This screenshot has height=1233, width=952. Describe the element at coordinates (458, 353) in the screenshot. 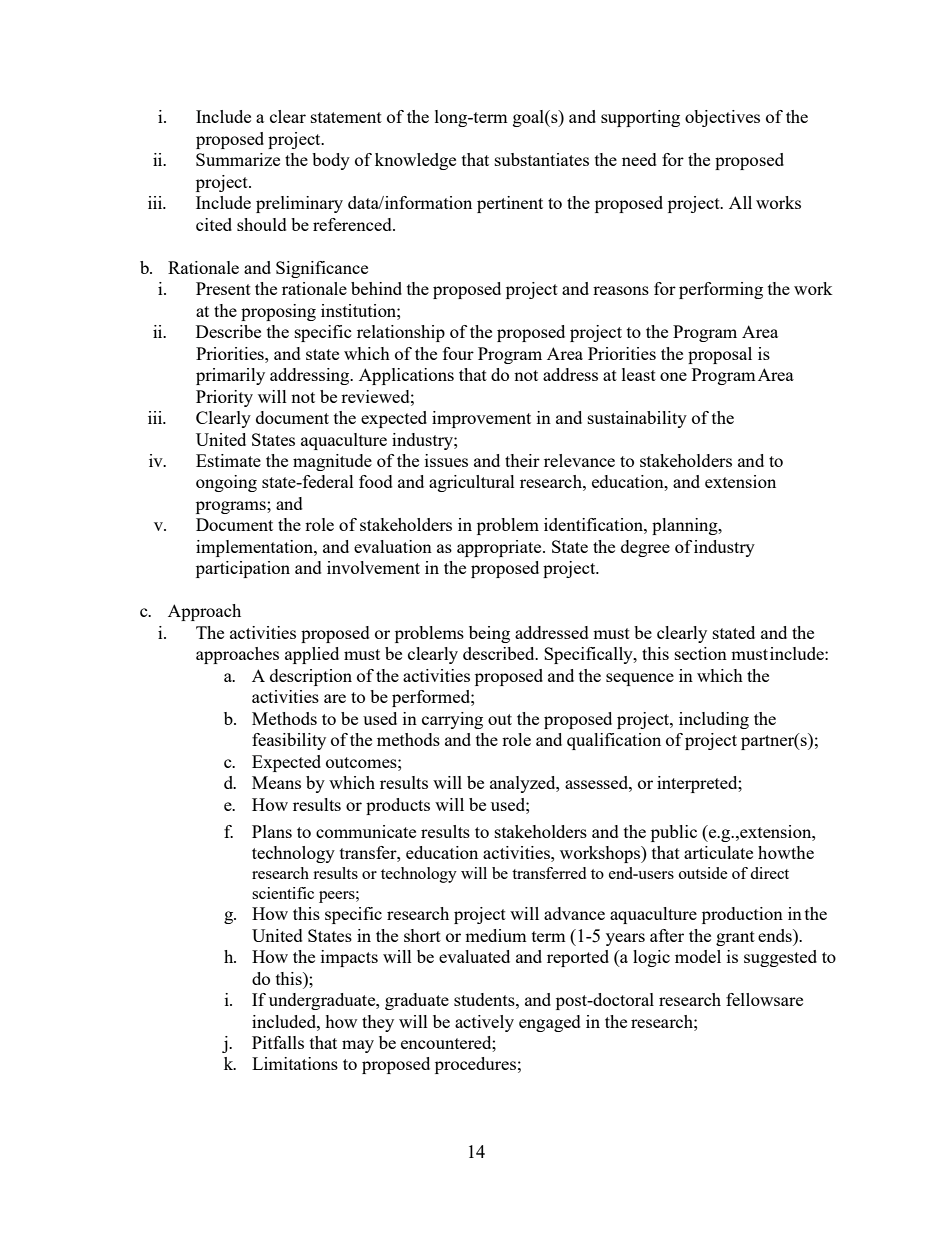

I see `four` at that location.
